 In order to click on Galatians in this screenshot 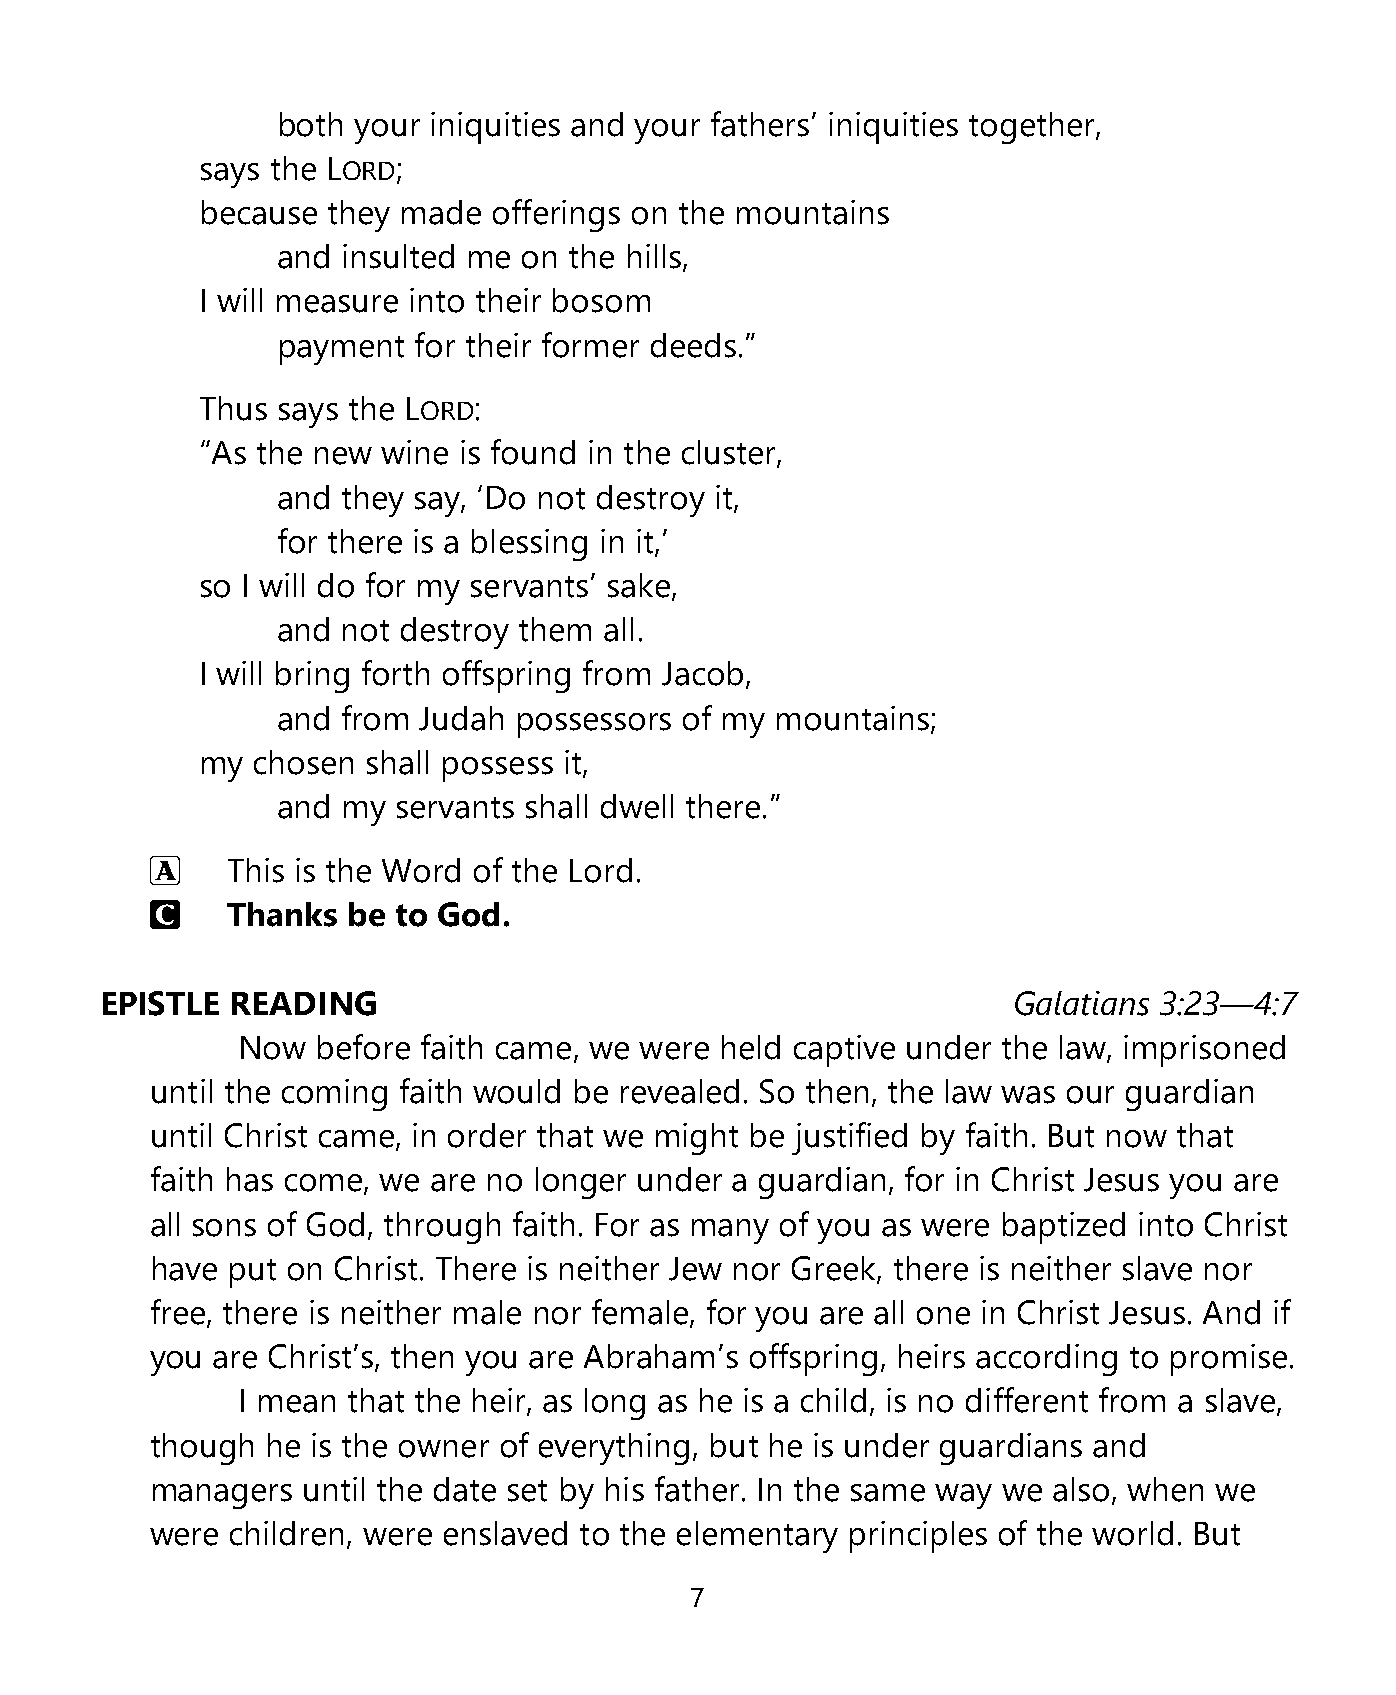, I will do `click(1082, 1003)`.
